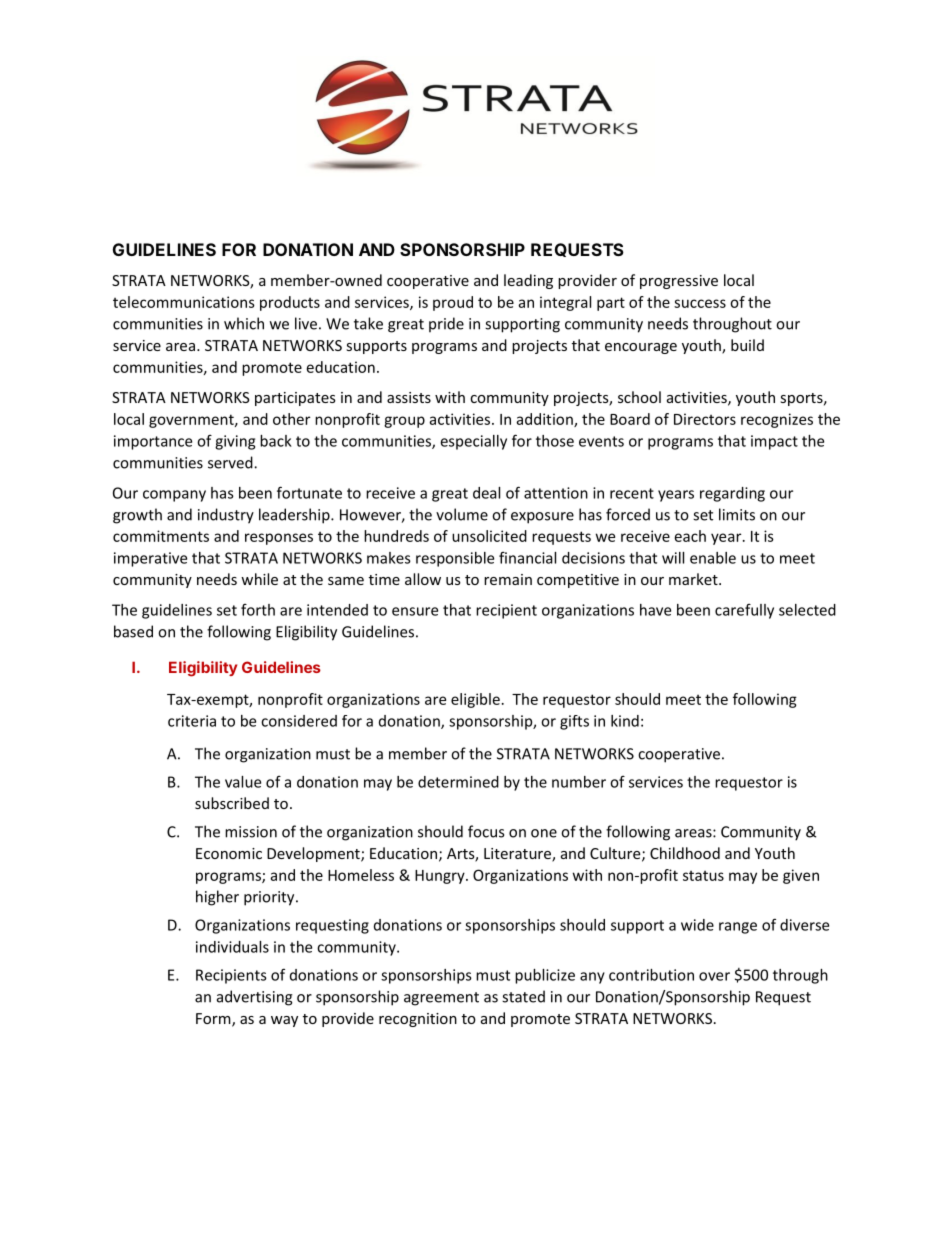  Describe the element at coordinates (243, 782) in the screenshot. I see `value` at that location.
